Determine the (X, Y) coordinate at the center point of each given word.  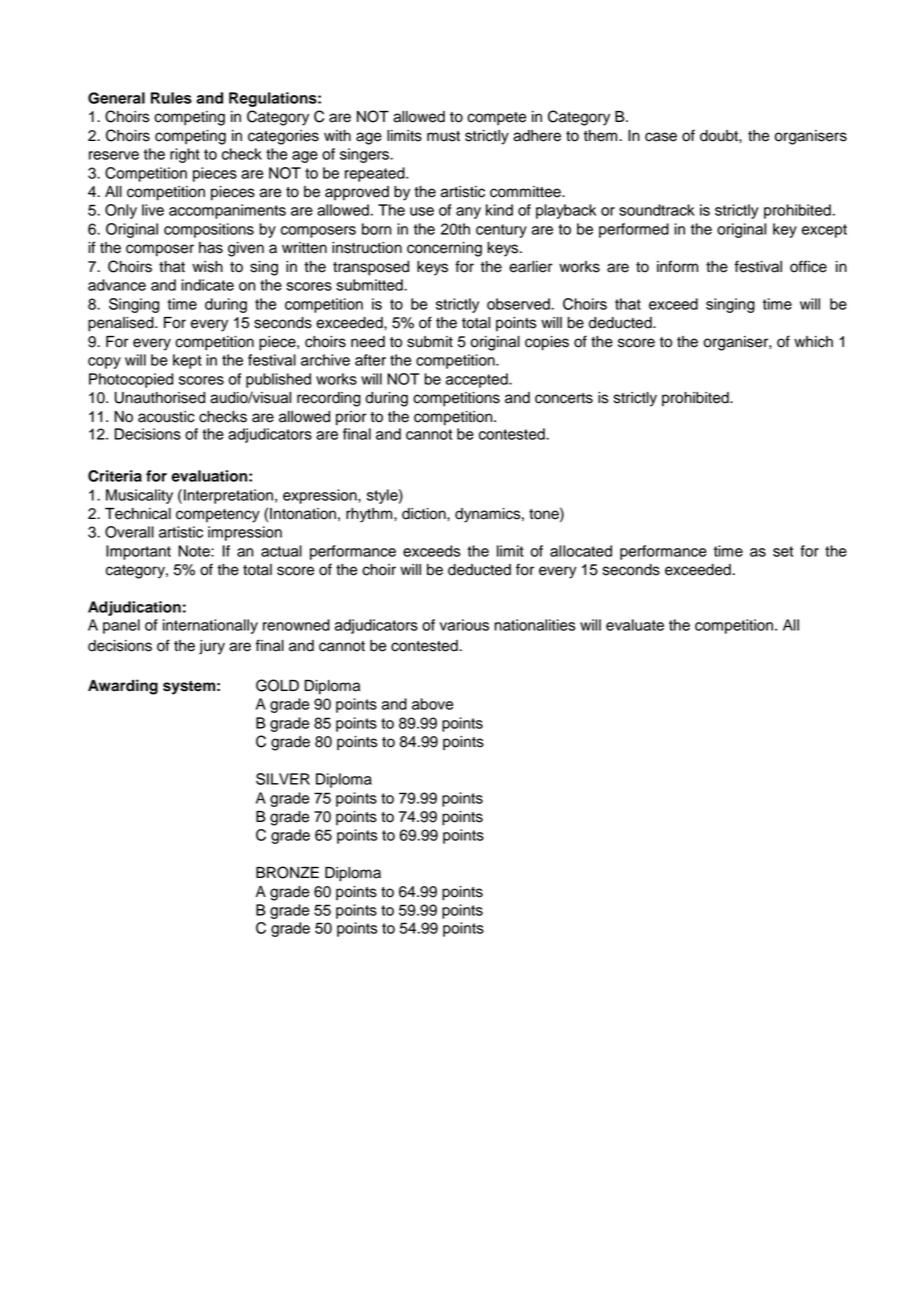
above (432, 704)
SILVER (283, 779)
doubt (720, 136)
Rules (171, 98)
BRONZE (287, 872)
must (443, 136)
